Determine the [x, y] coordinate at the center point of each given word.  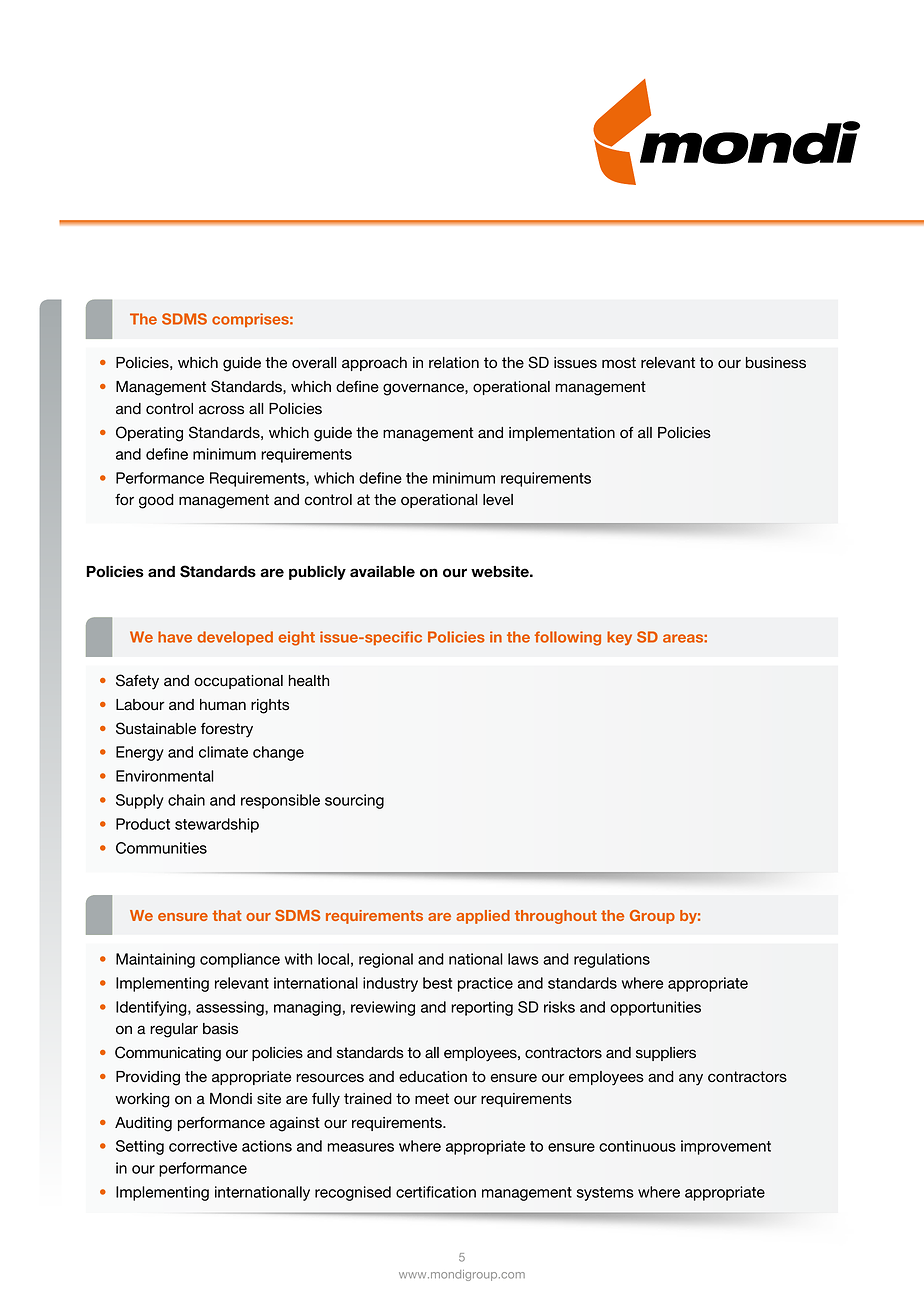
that [227, 915]
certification [436, 1192]
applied [483, 917]
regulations [612, 960]
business [776, 363]
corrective [203, 1146]
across [221, 410]
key [619, 638]
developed [235, 638]
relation [454, 363]
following [568, 638]
